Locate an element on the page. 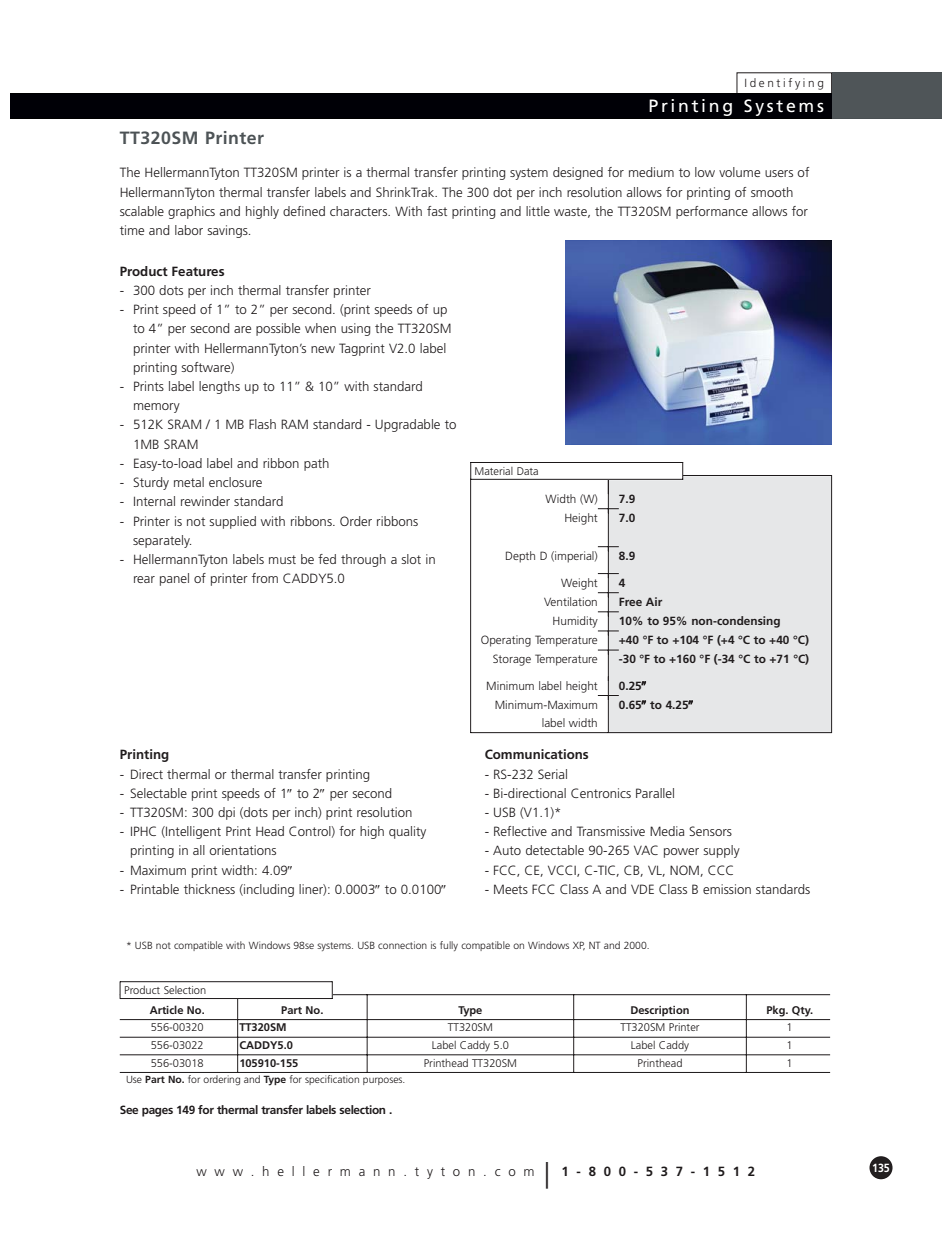  Parallel is located at coordinates (655, 793).
